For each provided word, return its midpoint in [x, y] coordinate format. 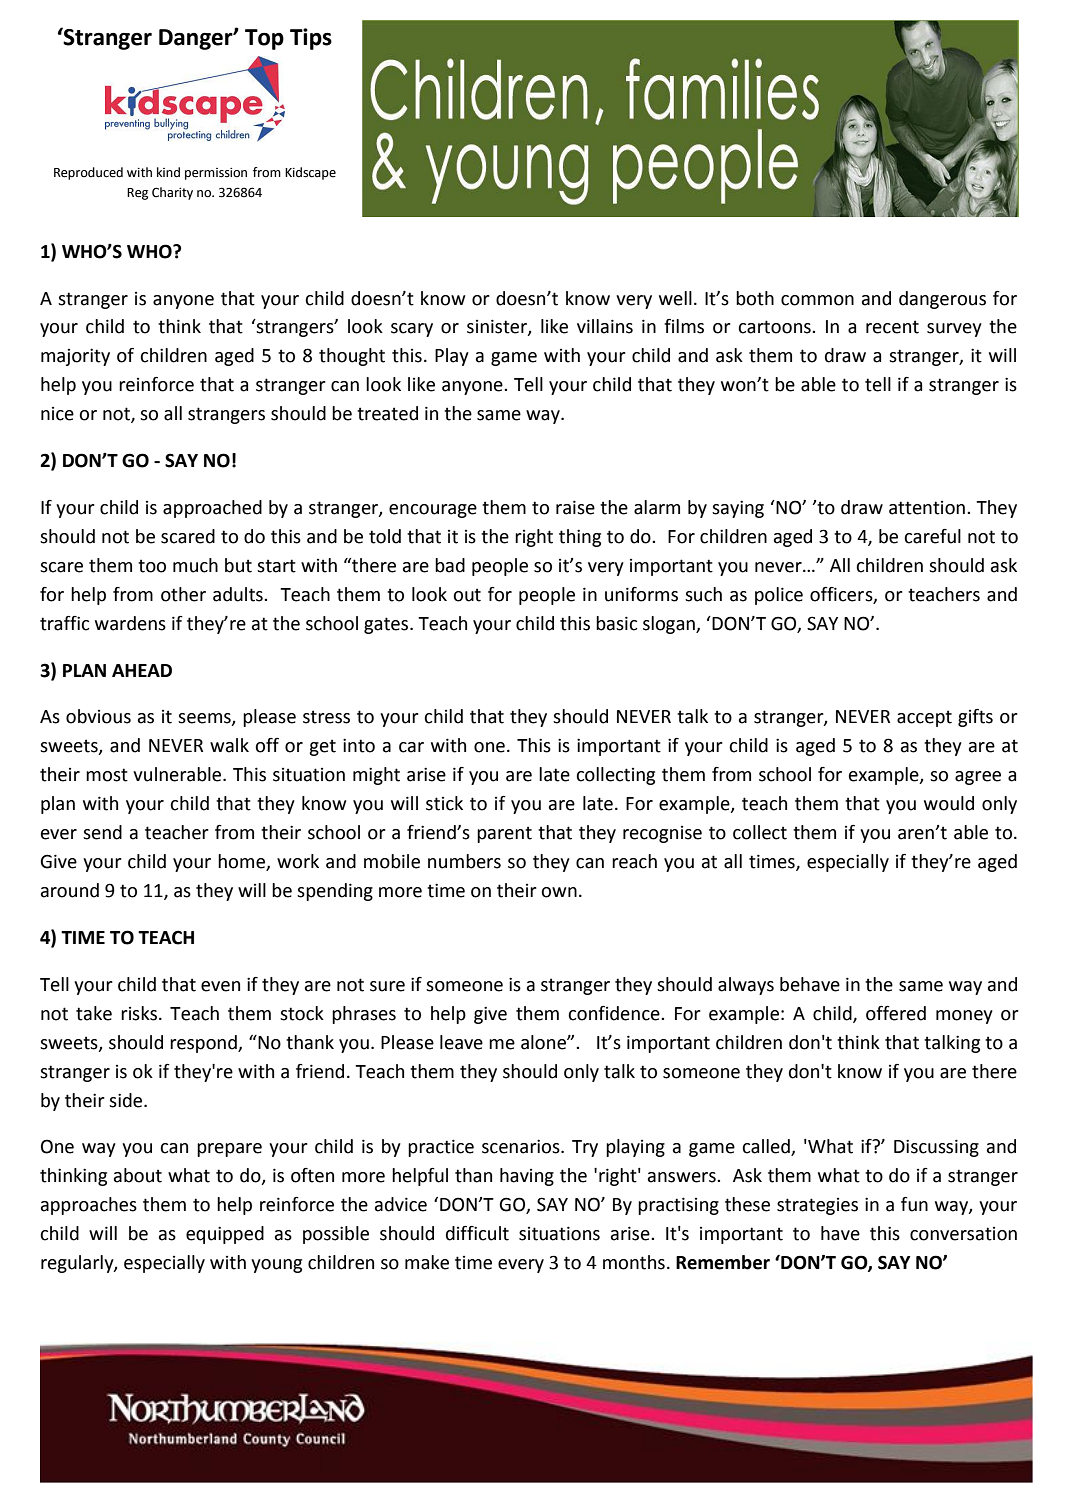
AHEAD [142, 670]
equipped [225, 1235]
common [817, 300]
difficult [477, 1233]
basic [616, 623]
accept [924, 718]
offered [896, 1013]
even [220, 986]
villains [605, 326]
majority [75, 357]
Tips [311, 39]
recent [892, 327]
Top [264, 39]
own [559, 892]
